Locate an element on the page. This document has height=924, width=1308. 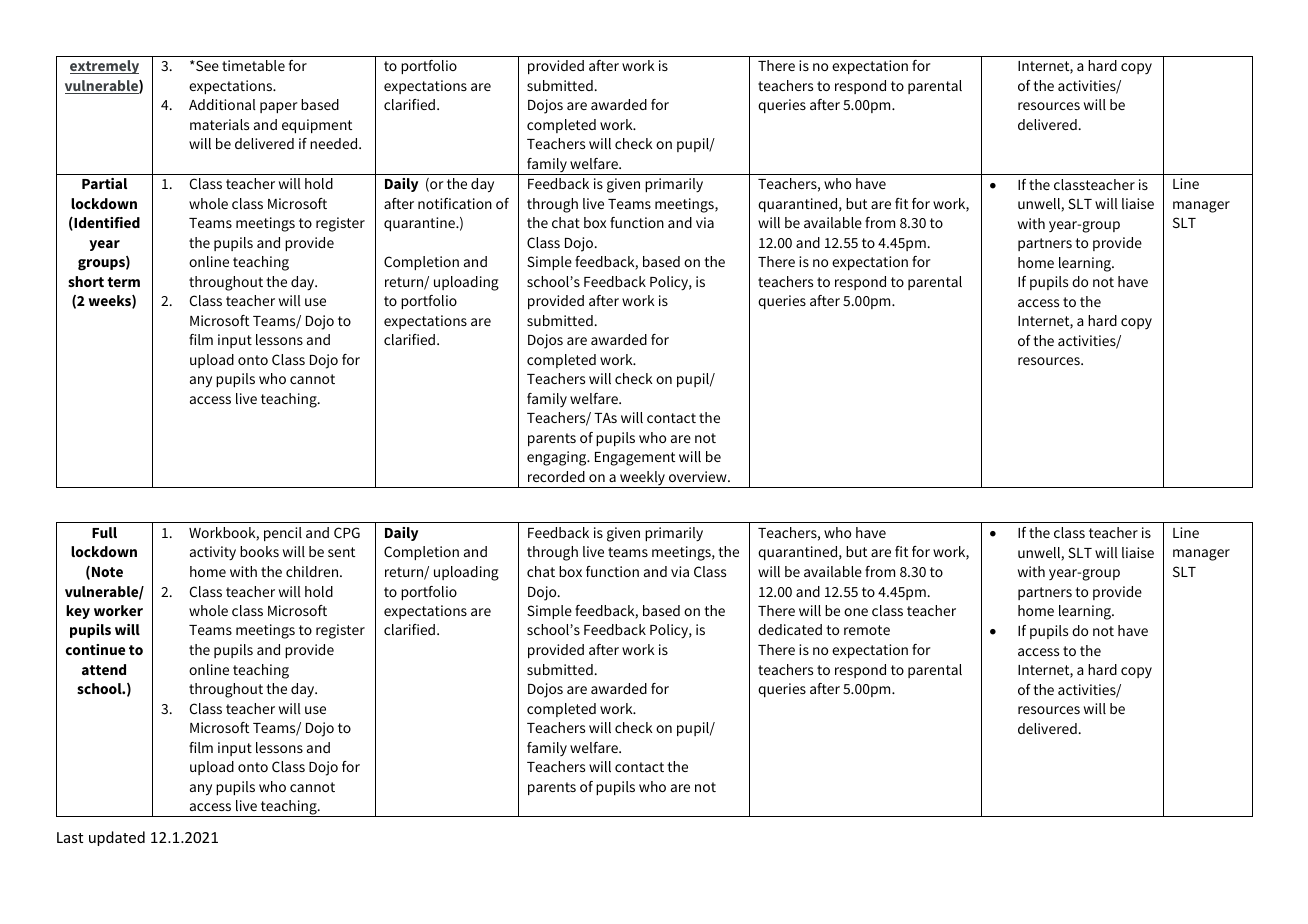
notification is located at coordinates (455, 203).
